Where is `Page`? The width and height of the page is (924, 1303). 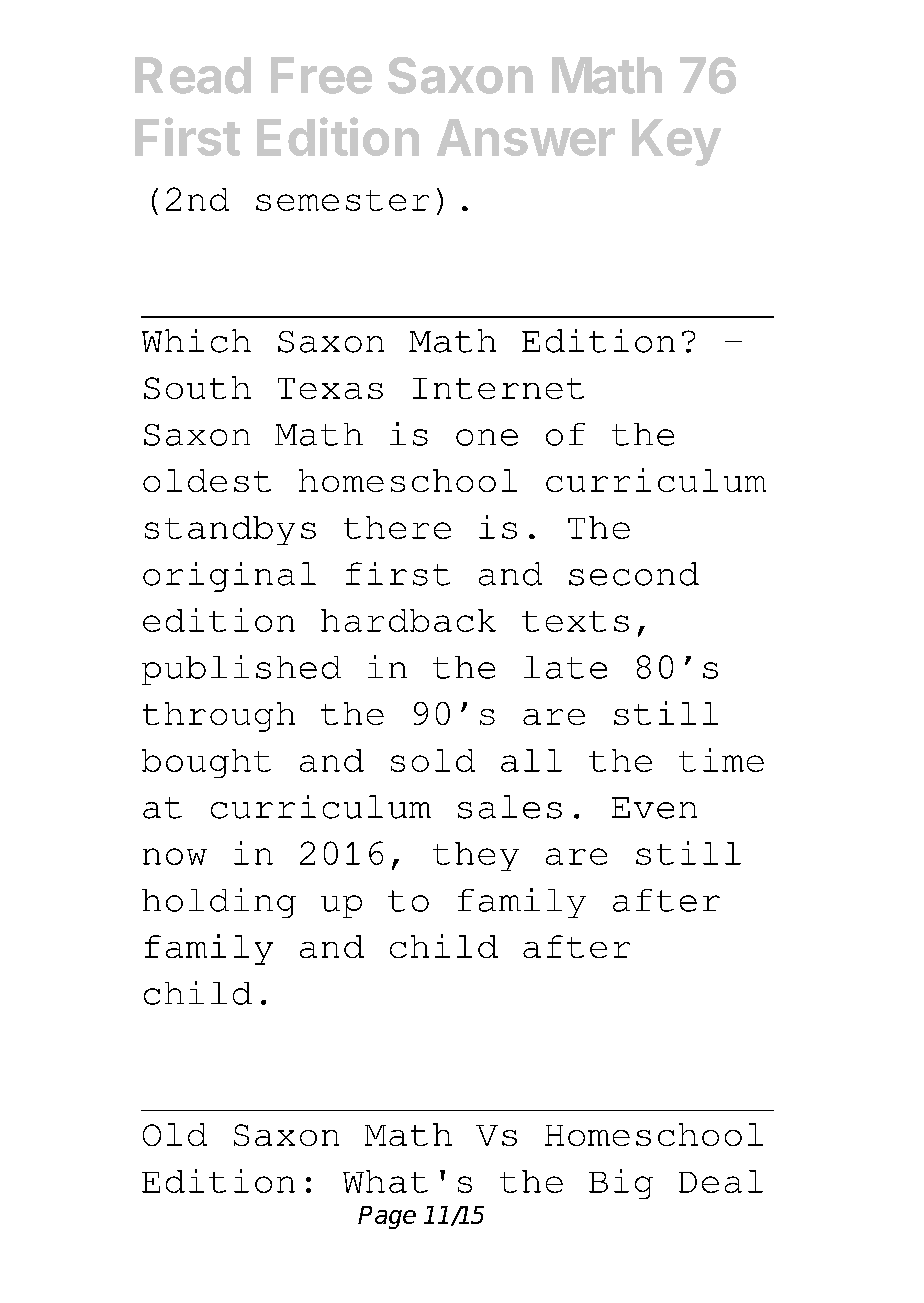 Page is located at coordinates (387, 1217).
